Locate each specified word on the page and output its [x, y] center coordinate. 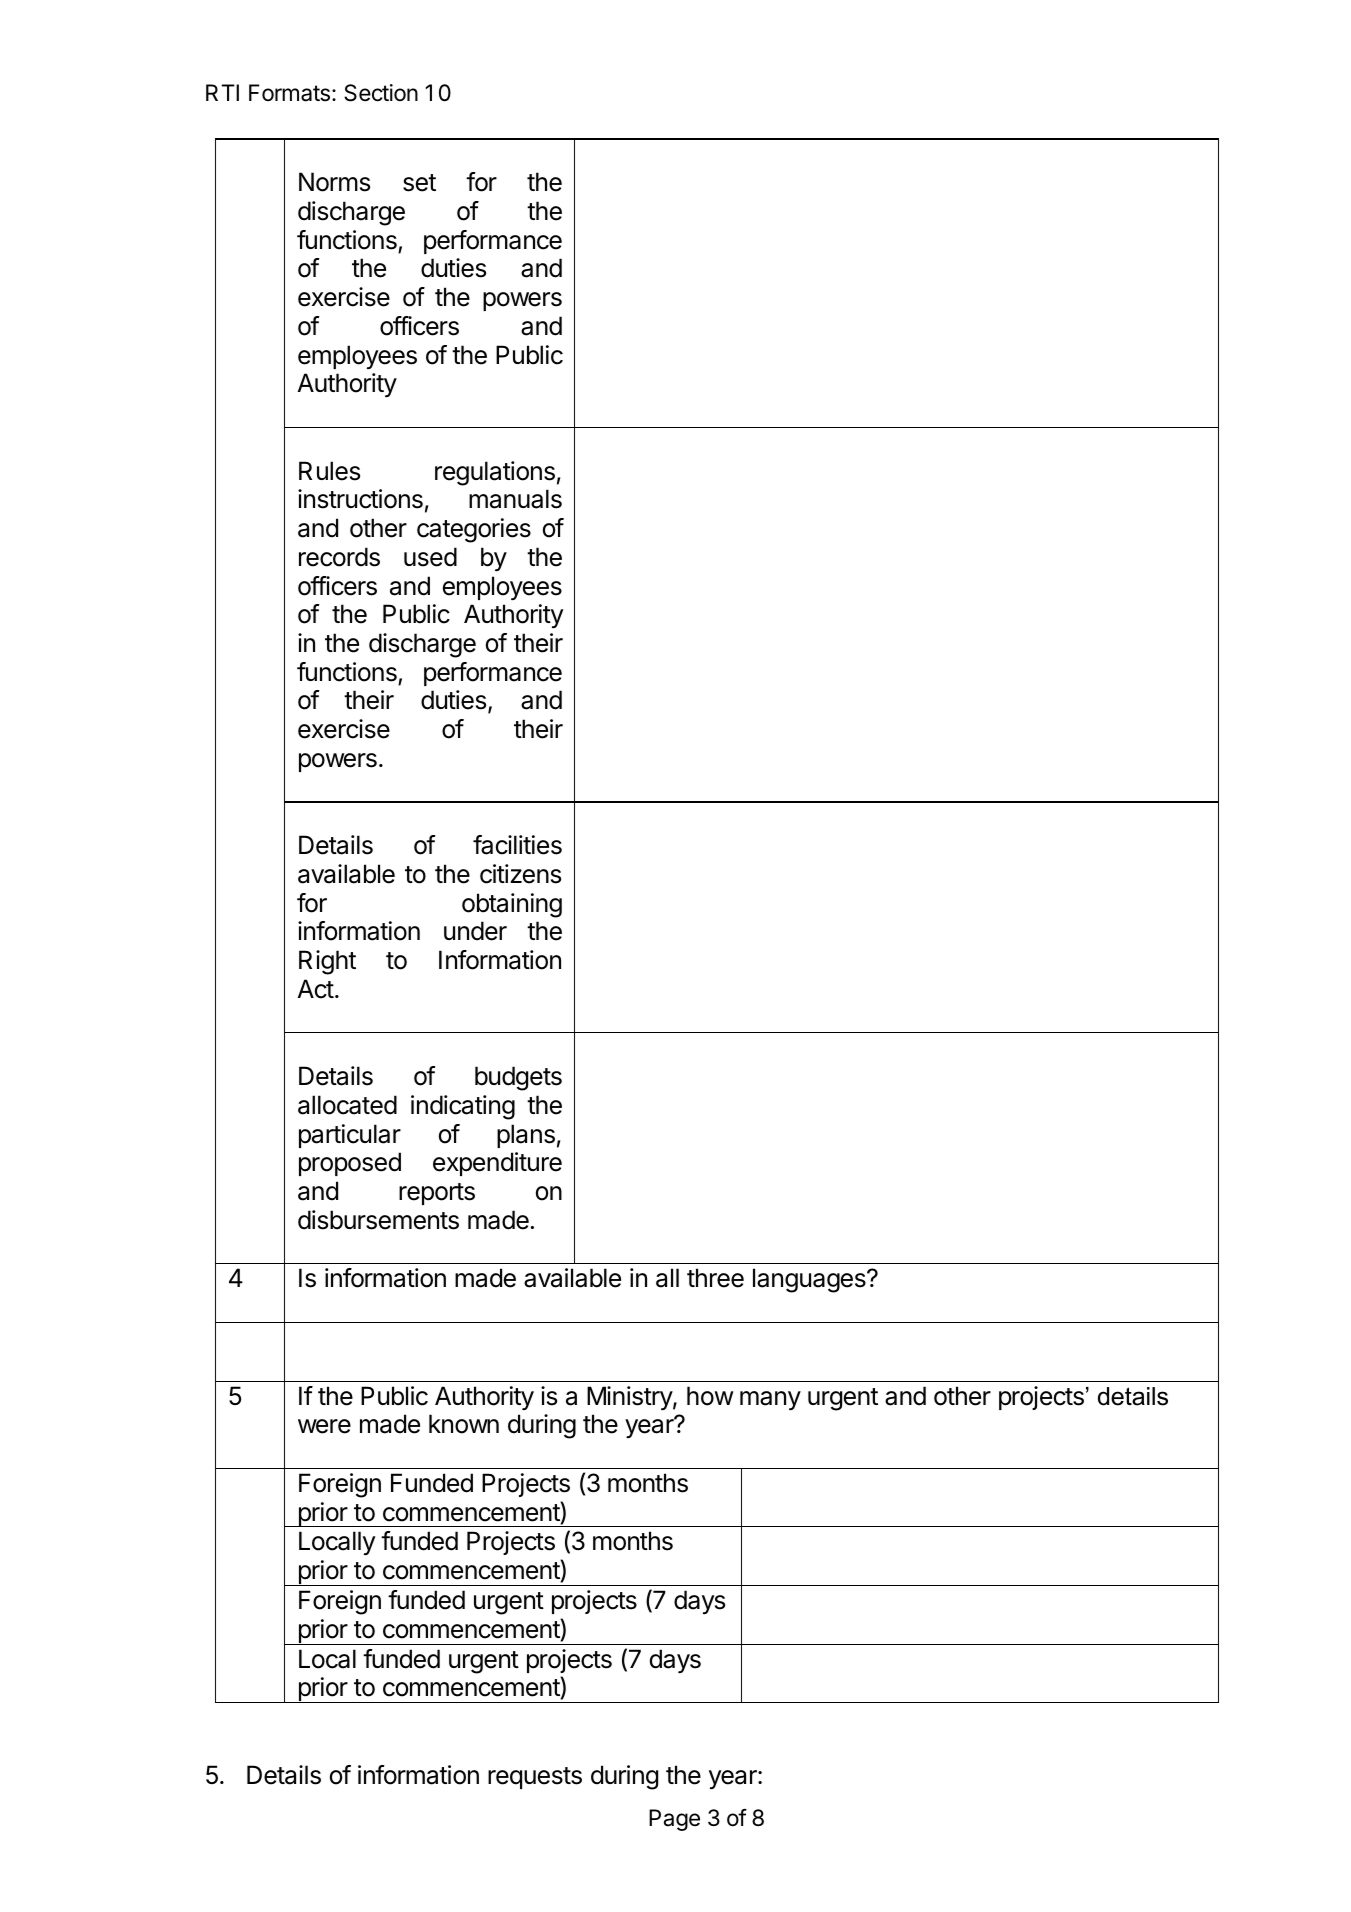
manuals [515, 499]
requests [535, 1778]
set [419, 183]
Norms [334, 182]
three [715, 1278]
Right [327, 962]
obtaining [512, 905]
